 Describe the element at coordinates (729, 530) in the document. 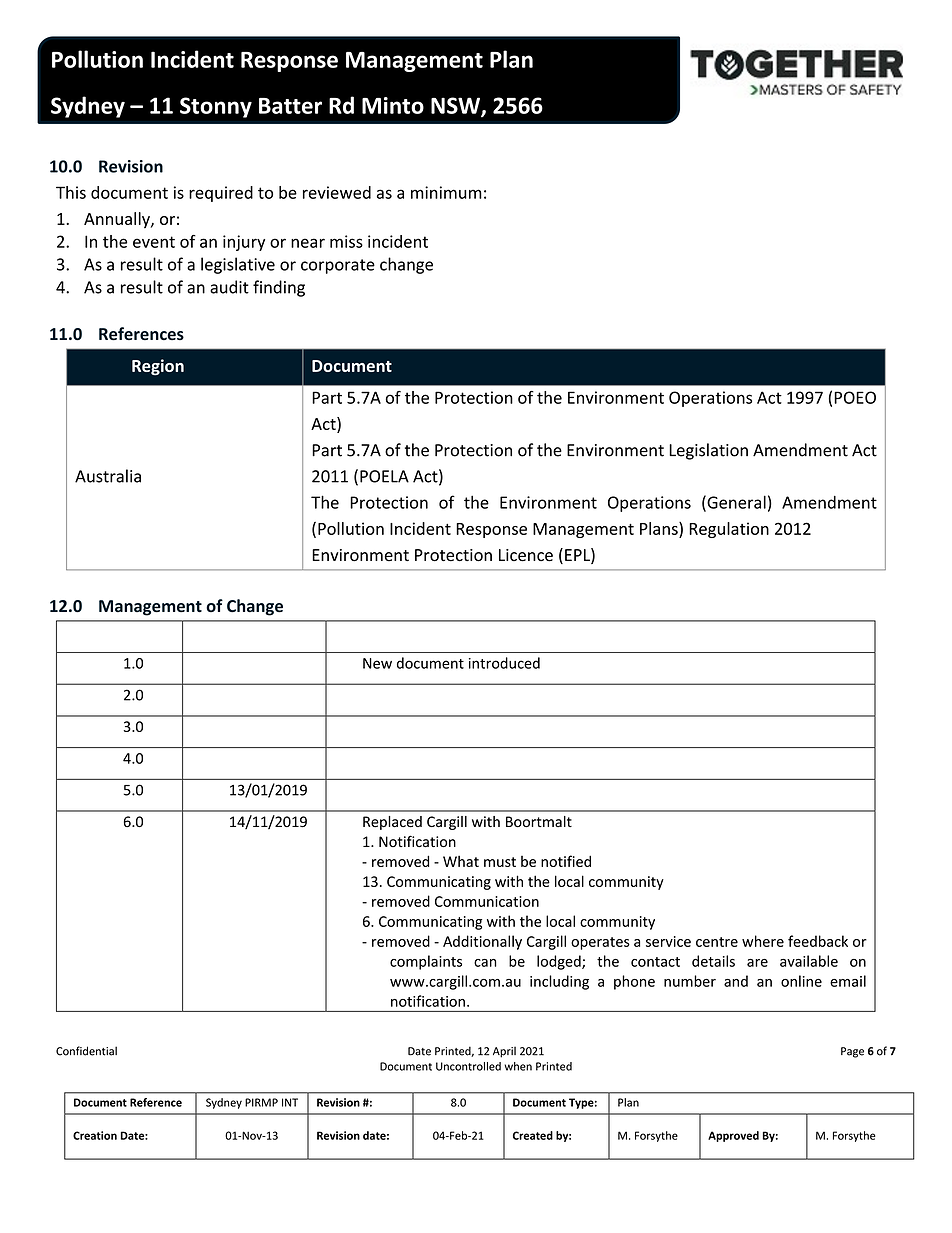

I see `Regulation` at that location.
